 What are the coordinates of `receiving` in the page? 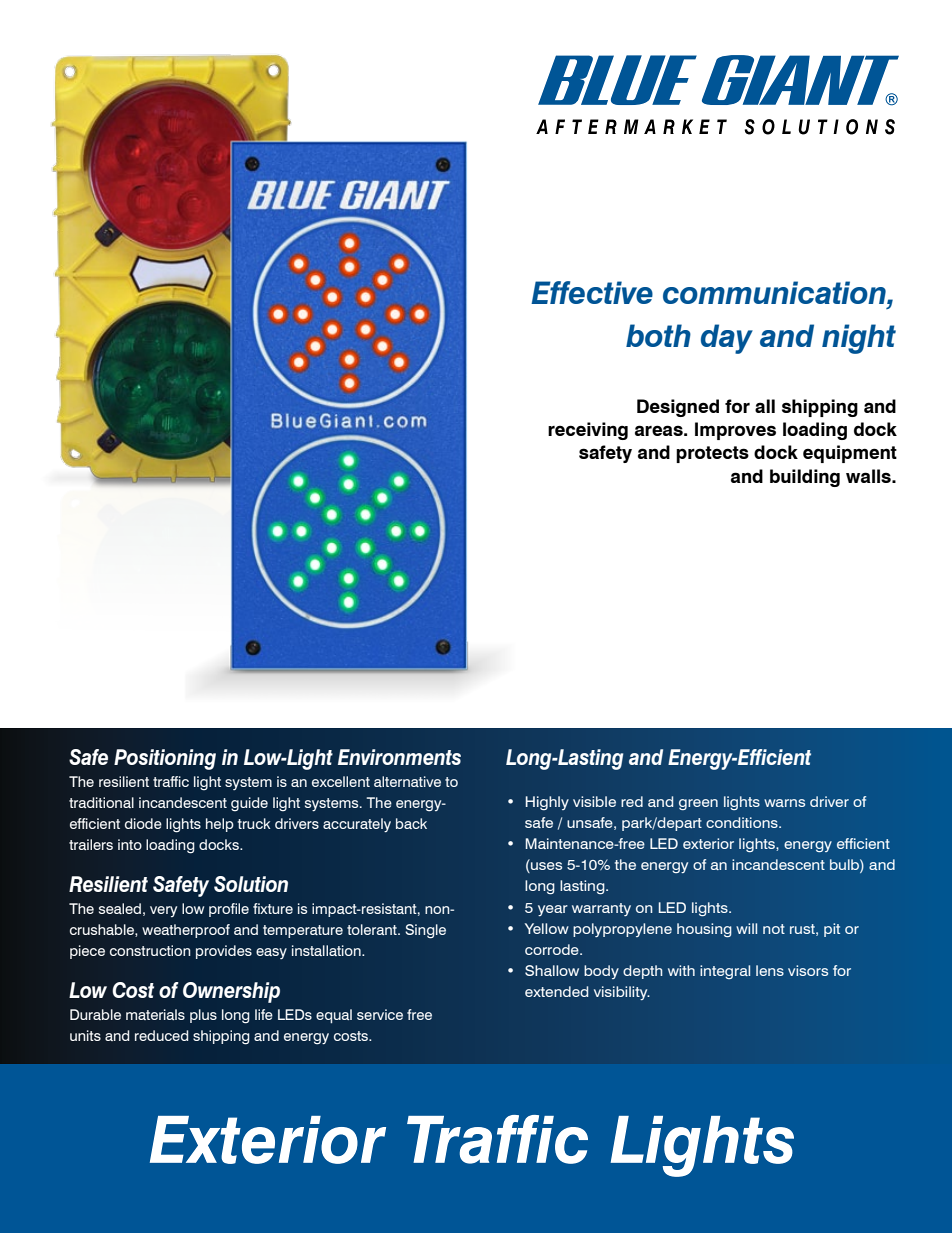 It's located at (588, 431).
